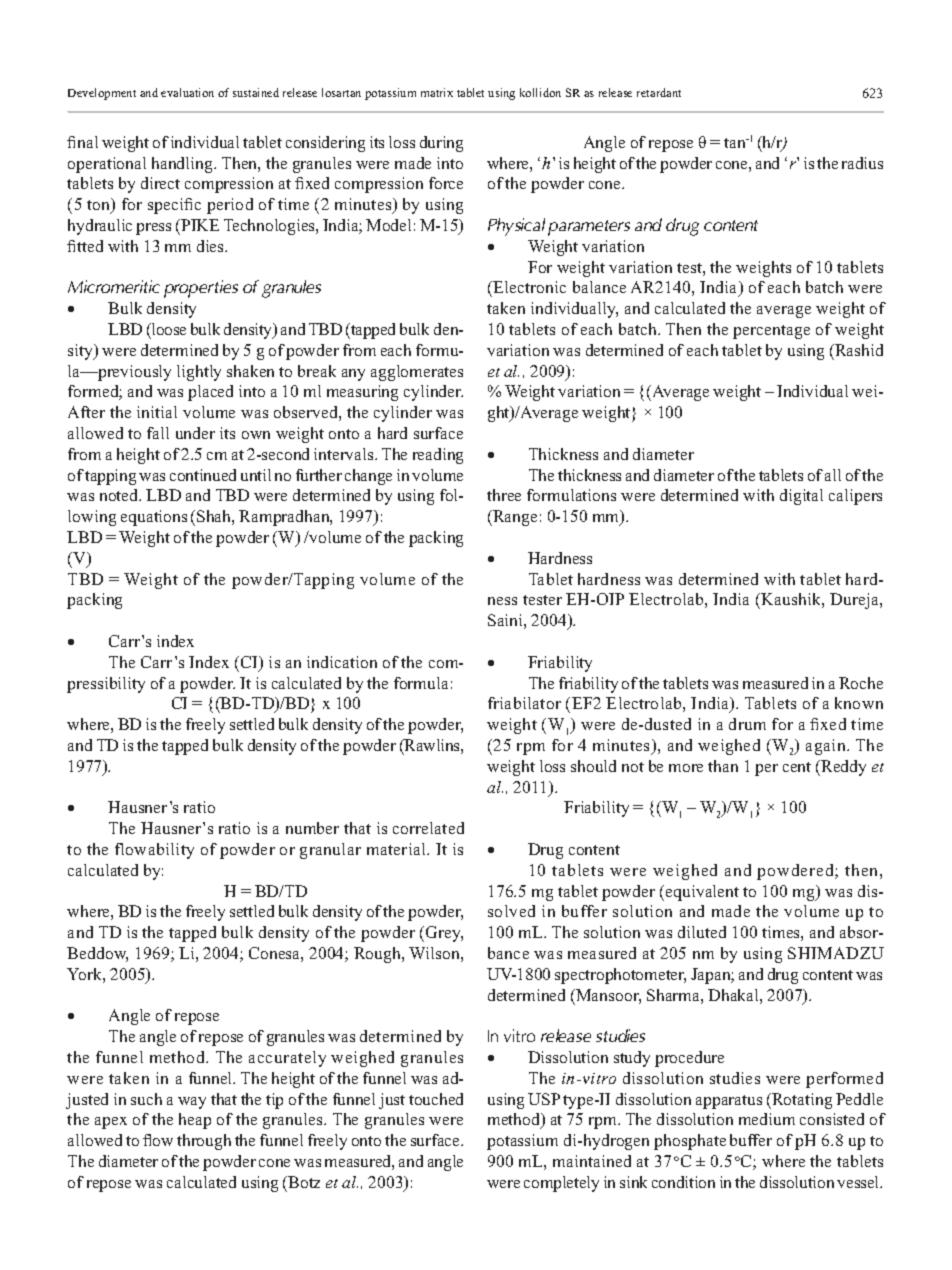  Describe the element at coordinates (514, 518) in the screenshot. I see `Range` at that location.
